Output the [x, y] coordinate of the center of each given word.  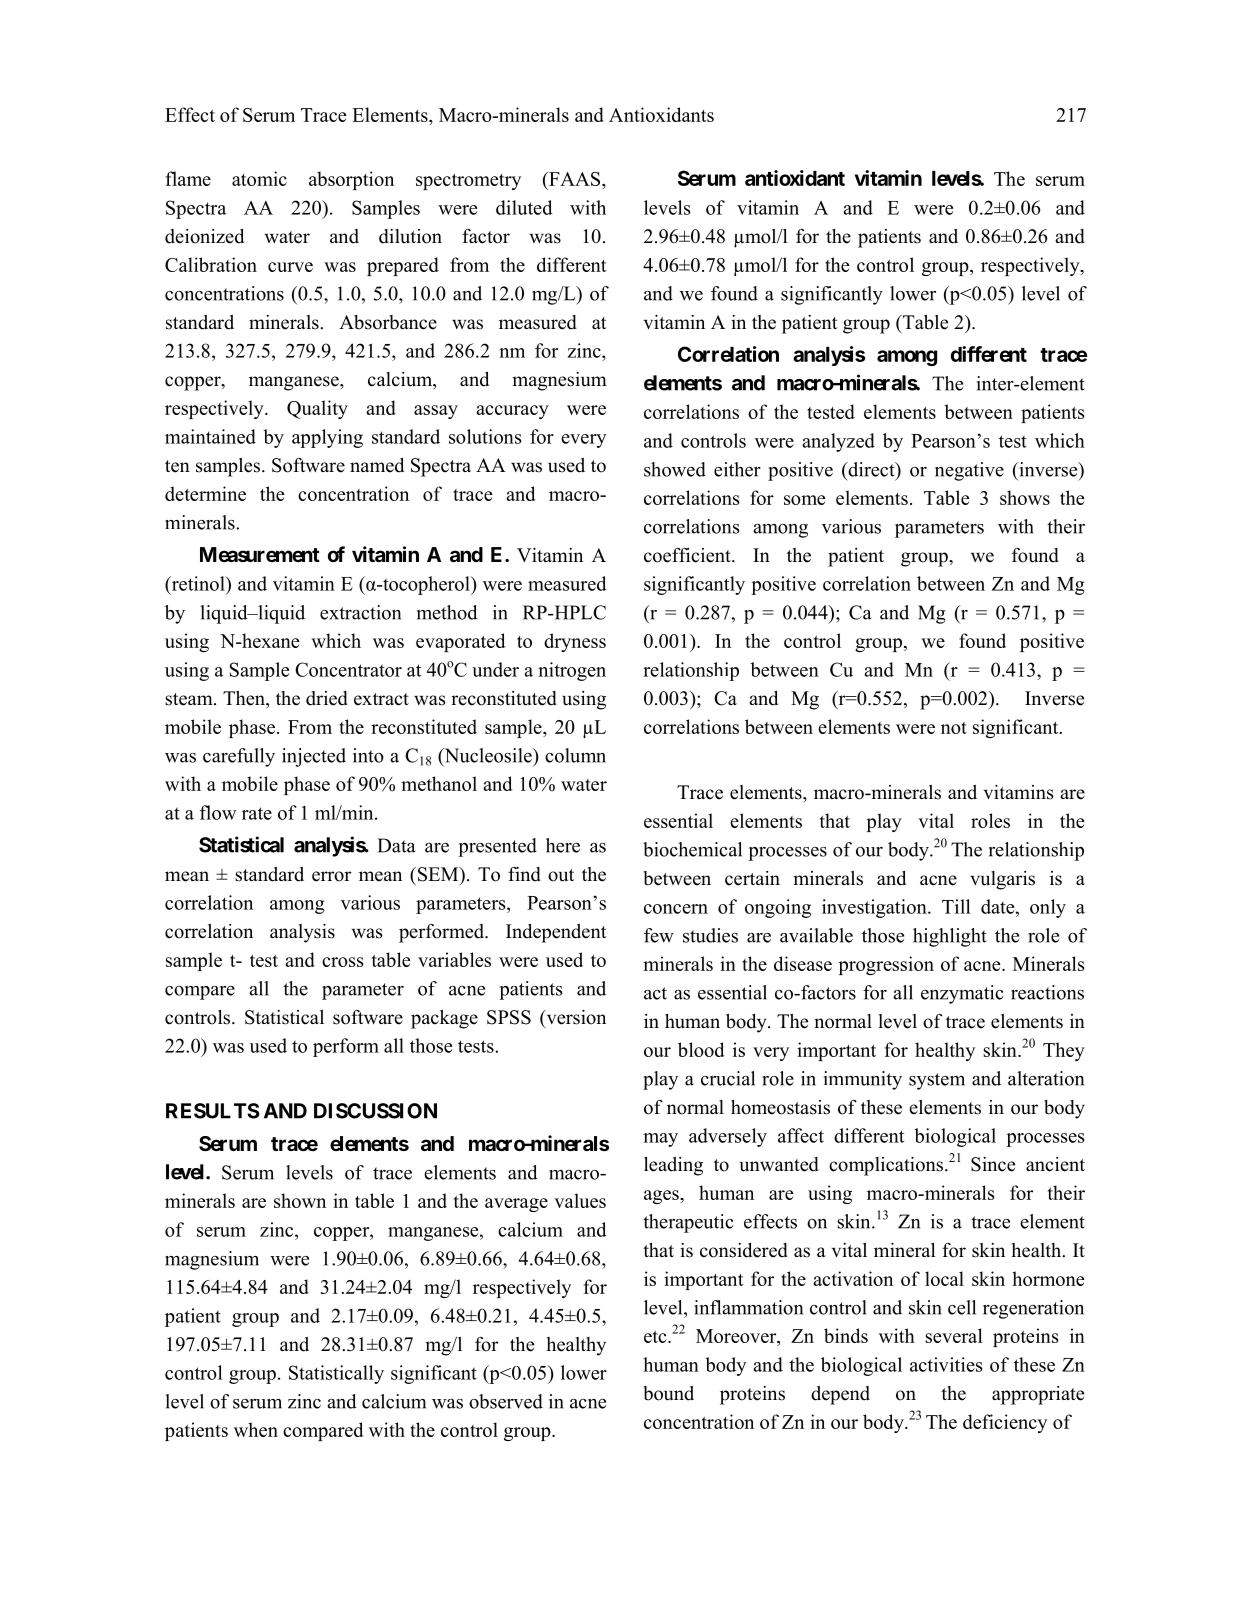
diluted [524, 207]
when [256, 1429]
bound [668, 1393]
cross [342, 962]
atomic [259, 178]
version [575, 1018]
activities [946, 1364]
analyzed [838, 442]
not [954, 728]
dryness [575, 642]
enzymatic [962, 994]
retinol [198, 583]
